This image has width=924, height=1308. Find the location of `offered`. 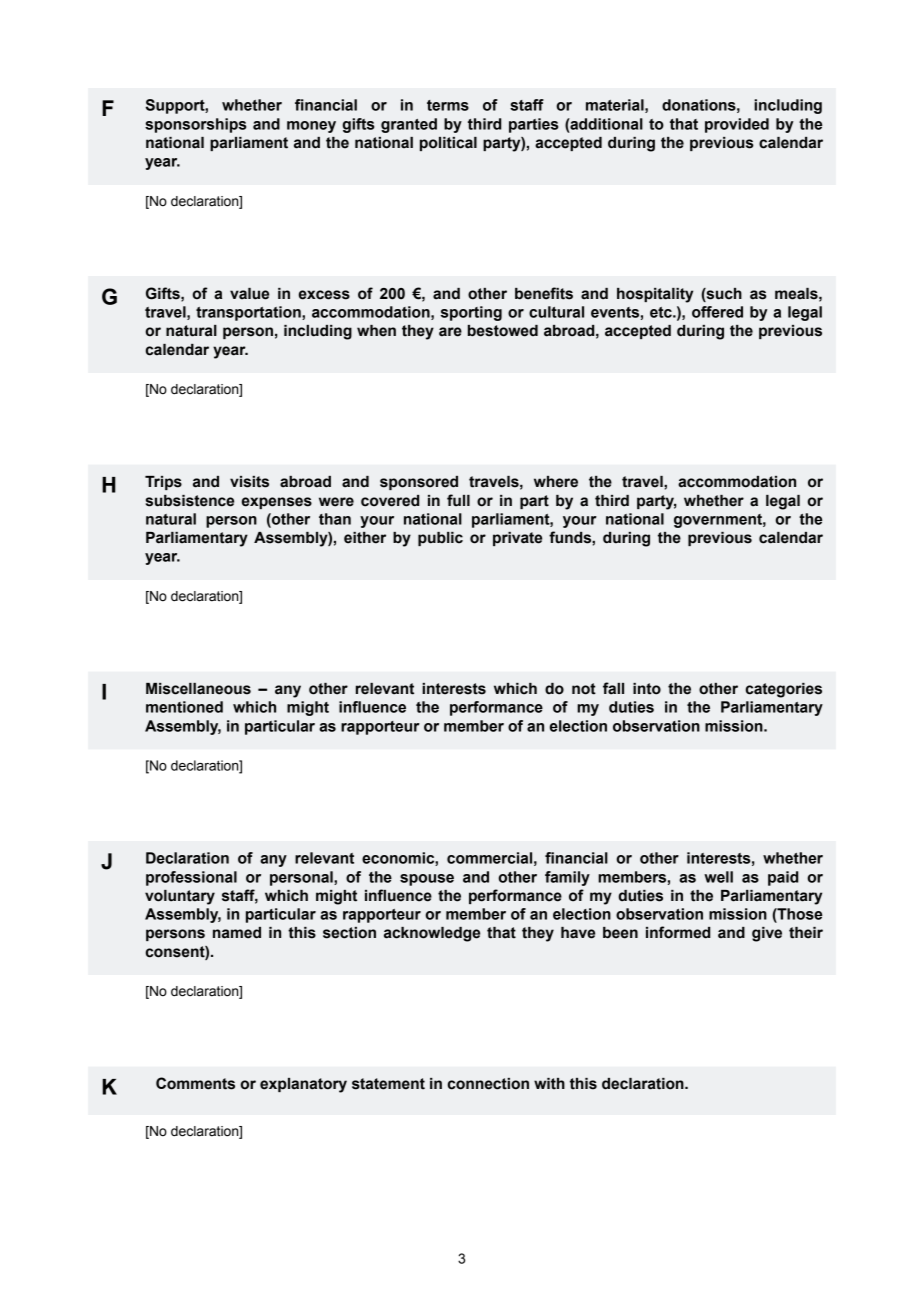

offered is located at coordinates (717, 312).
